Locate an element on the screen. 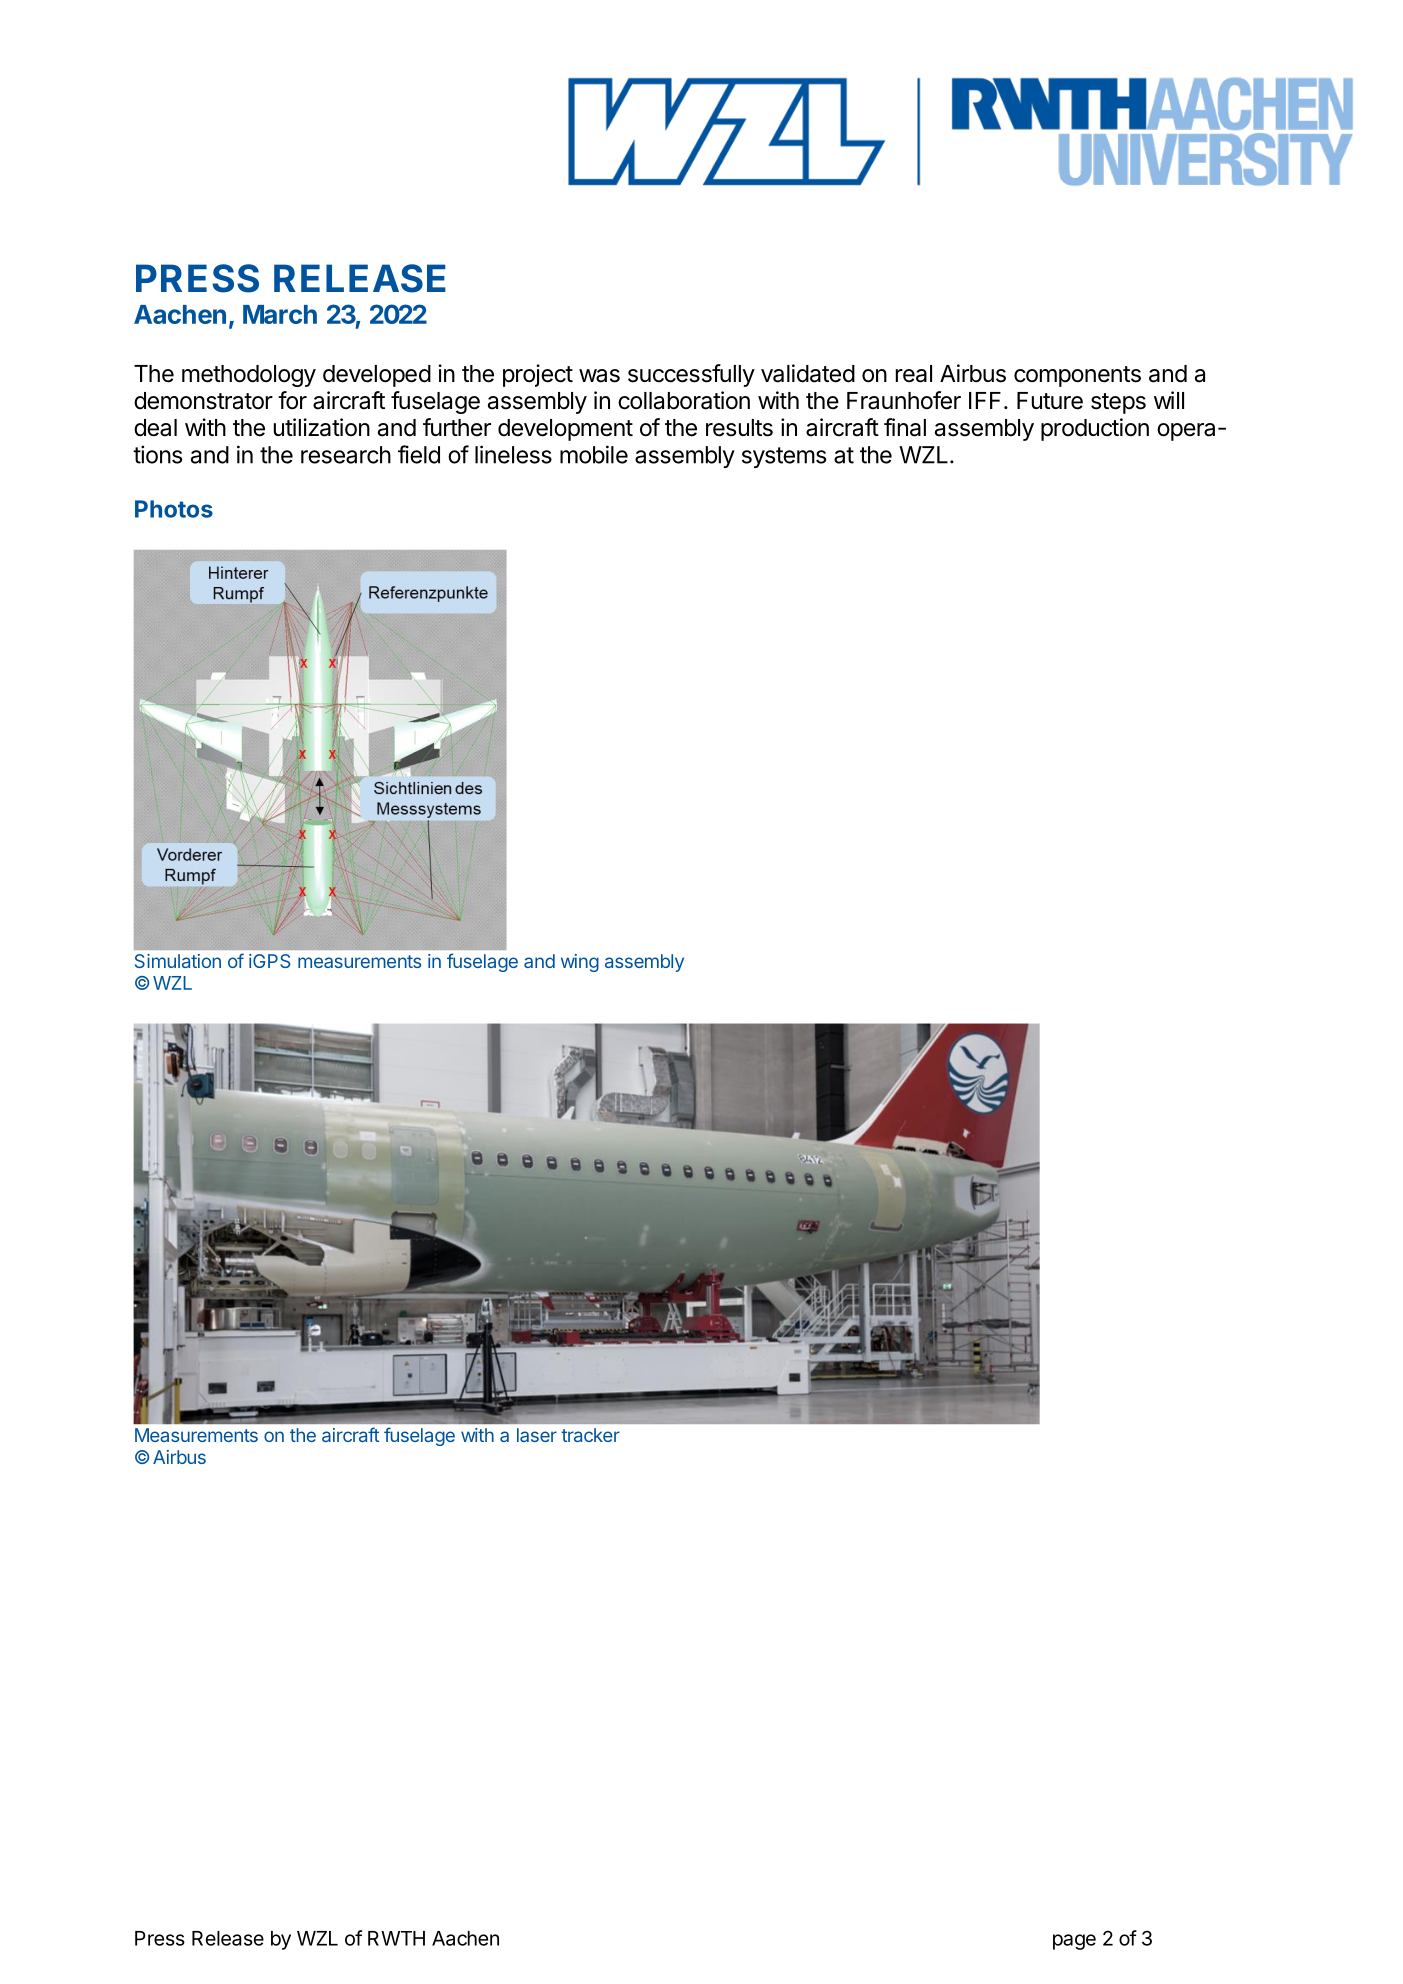 The height and width of the screenshot is (1984, 1403). Photos is located at coordinates (174, 509).
